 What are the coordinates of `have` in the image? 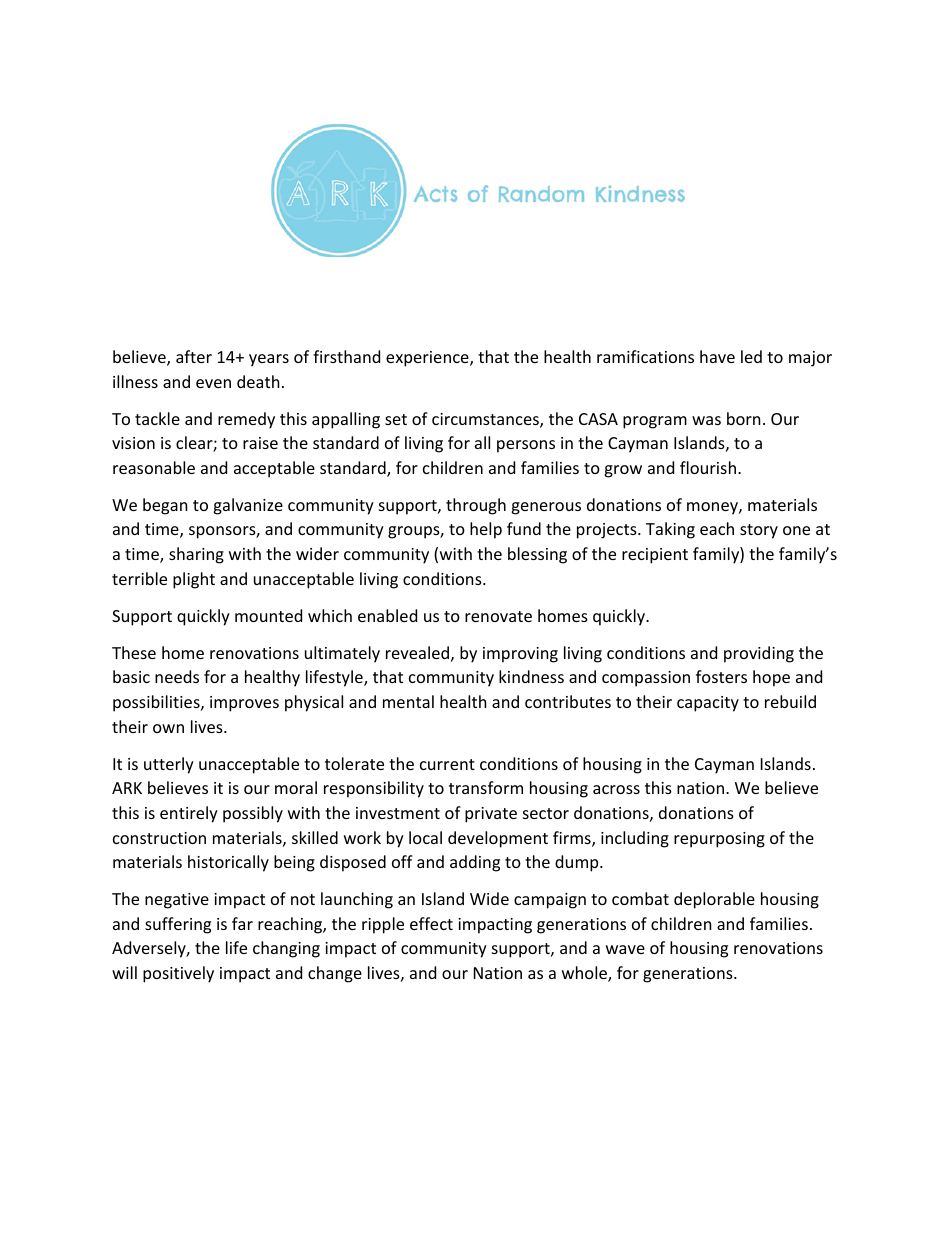 It's located at (717, 356).
